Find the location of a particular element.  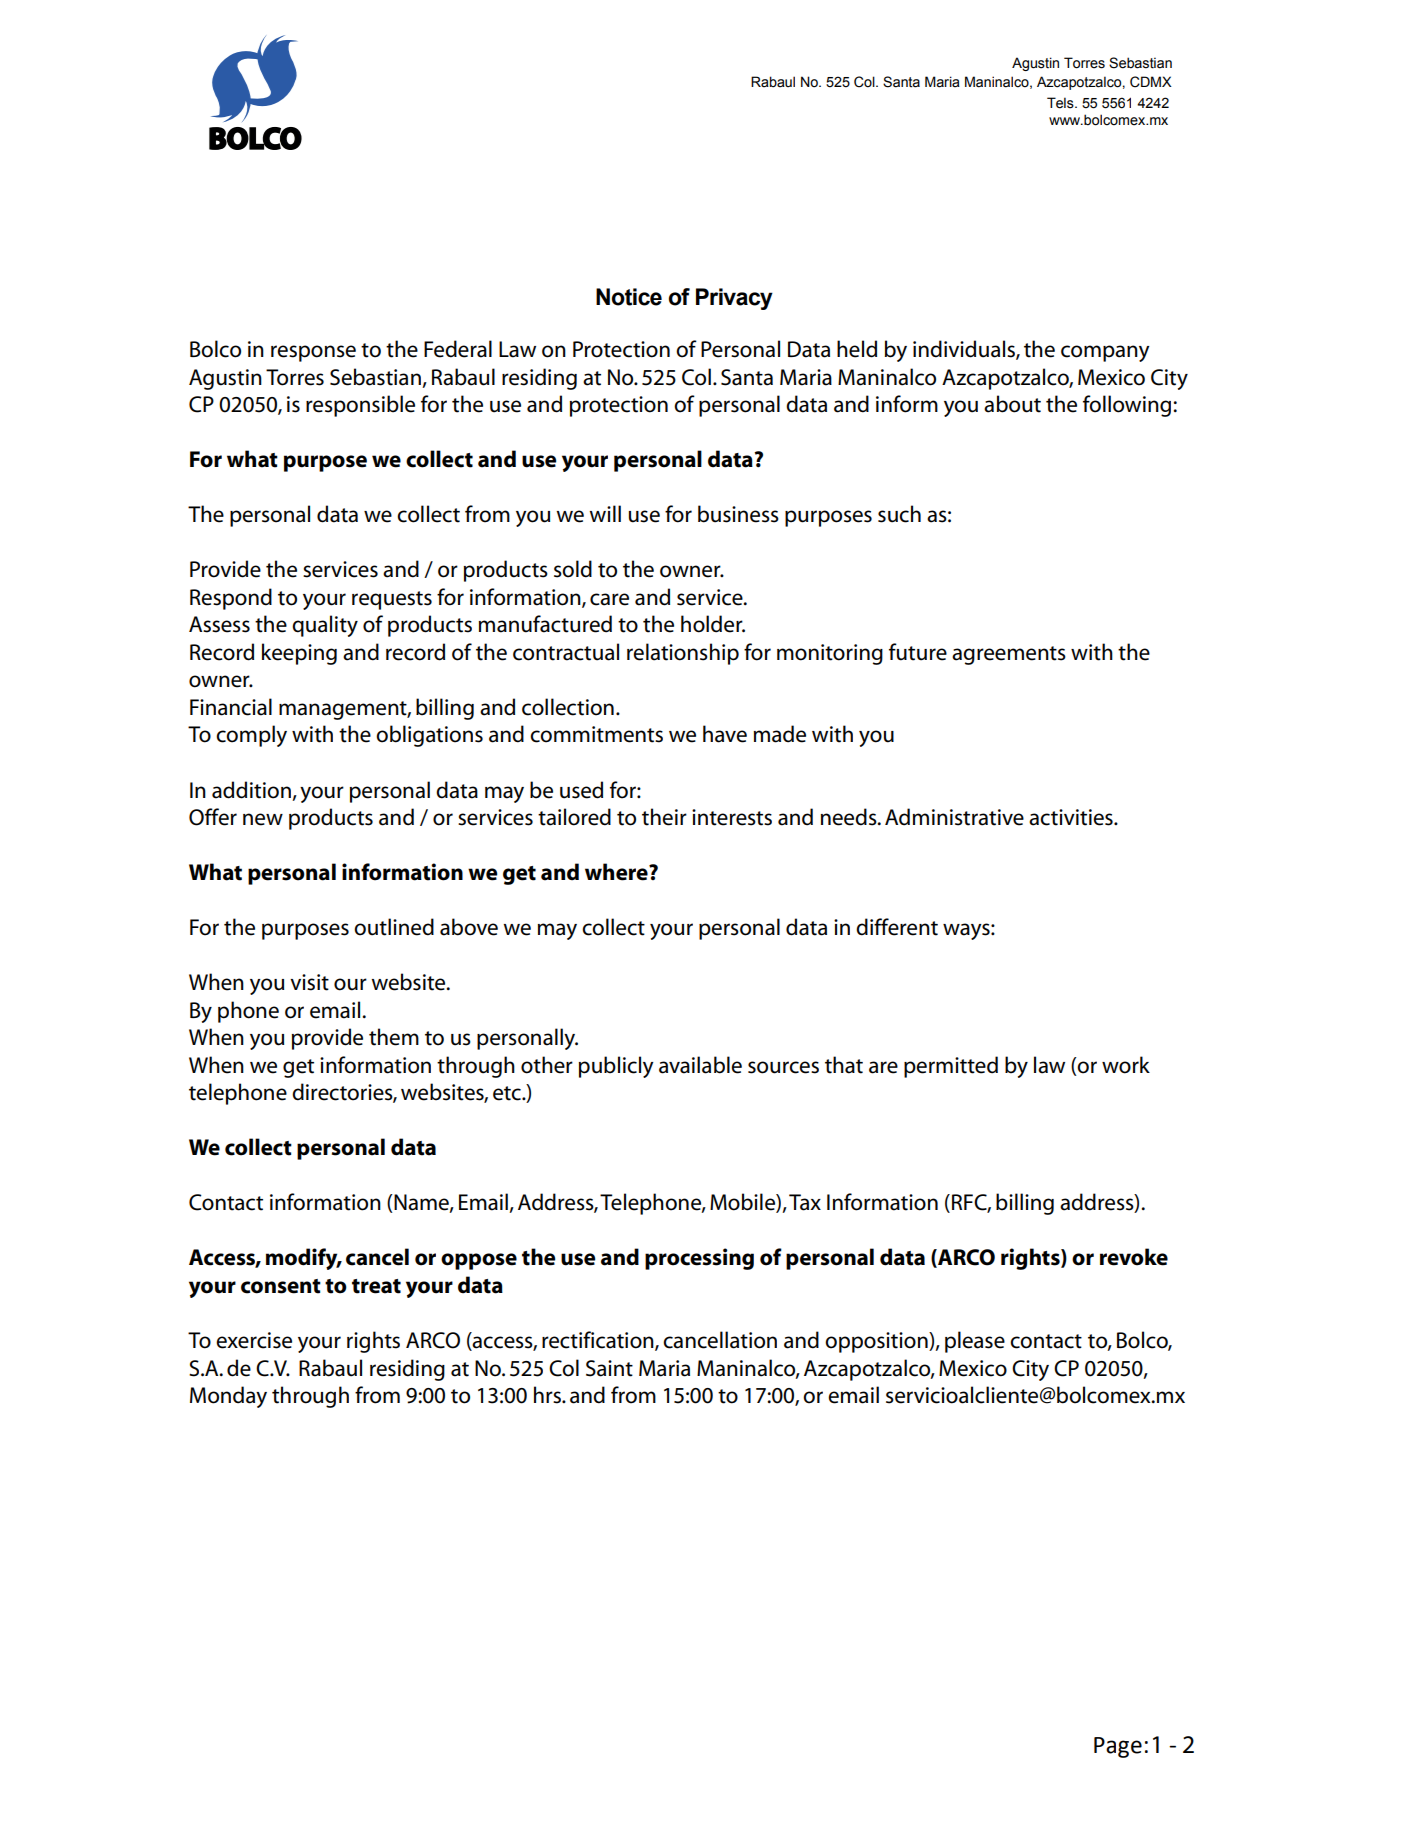

company is located at coordinates (1105, 353).
